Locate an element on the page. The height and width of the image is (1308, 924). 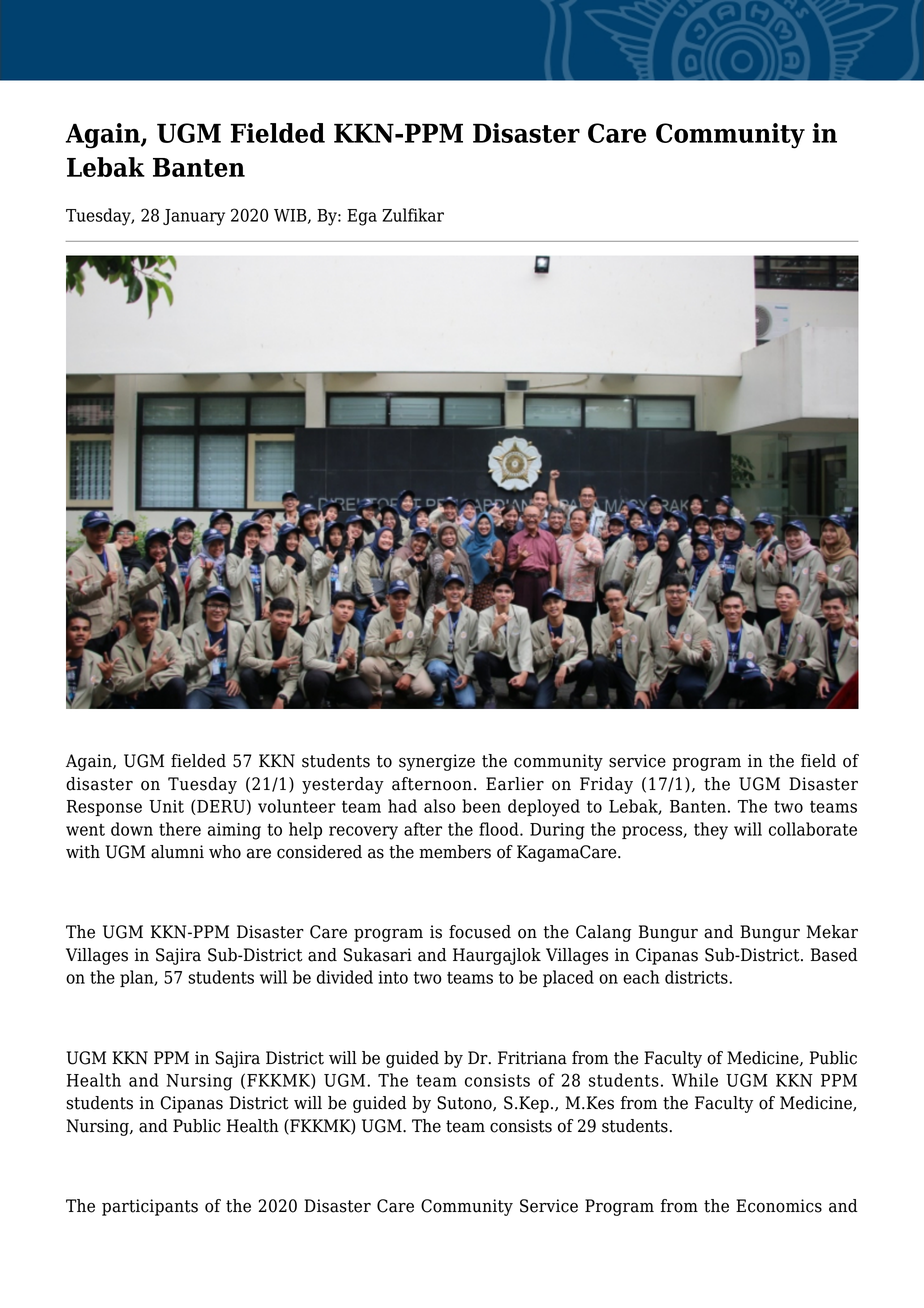
participants is located at coordinates (150, 1207).
